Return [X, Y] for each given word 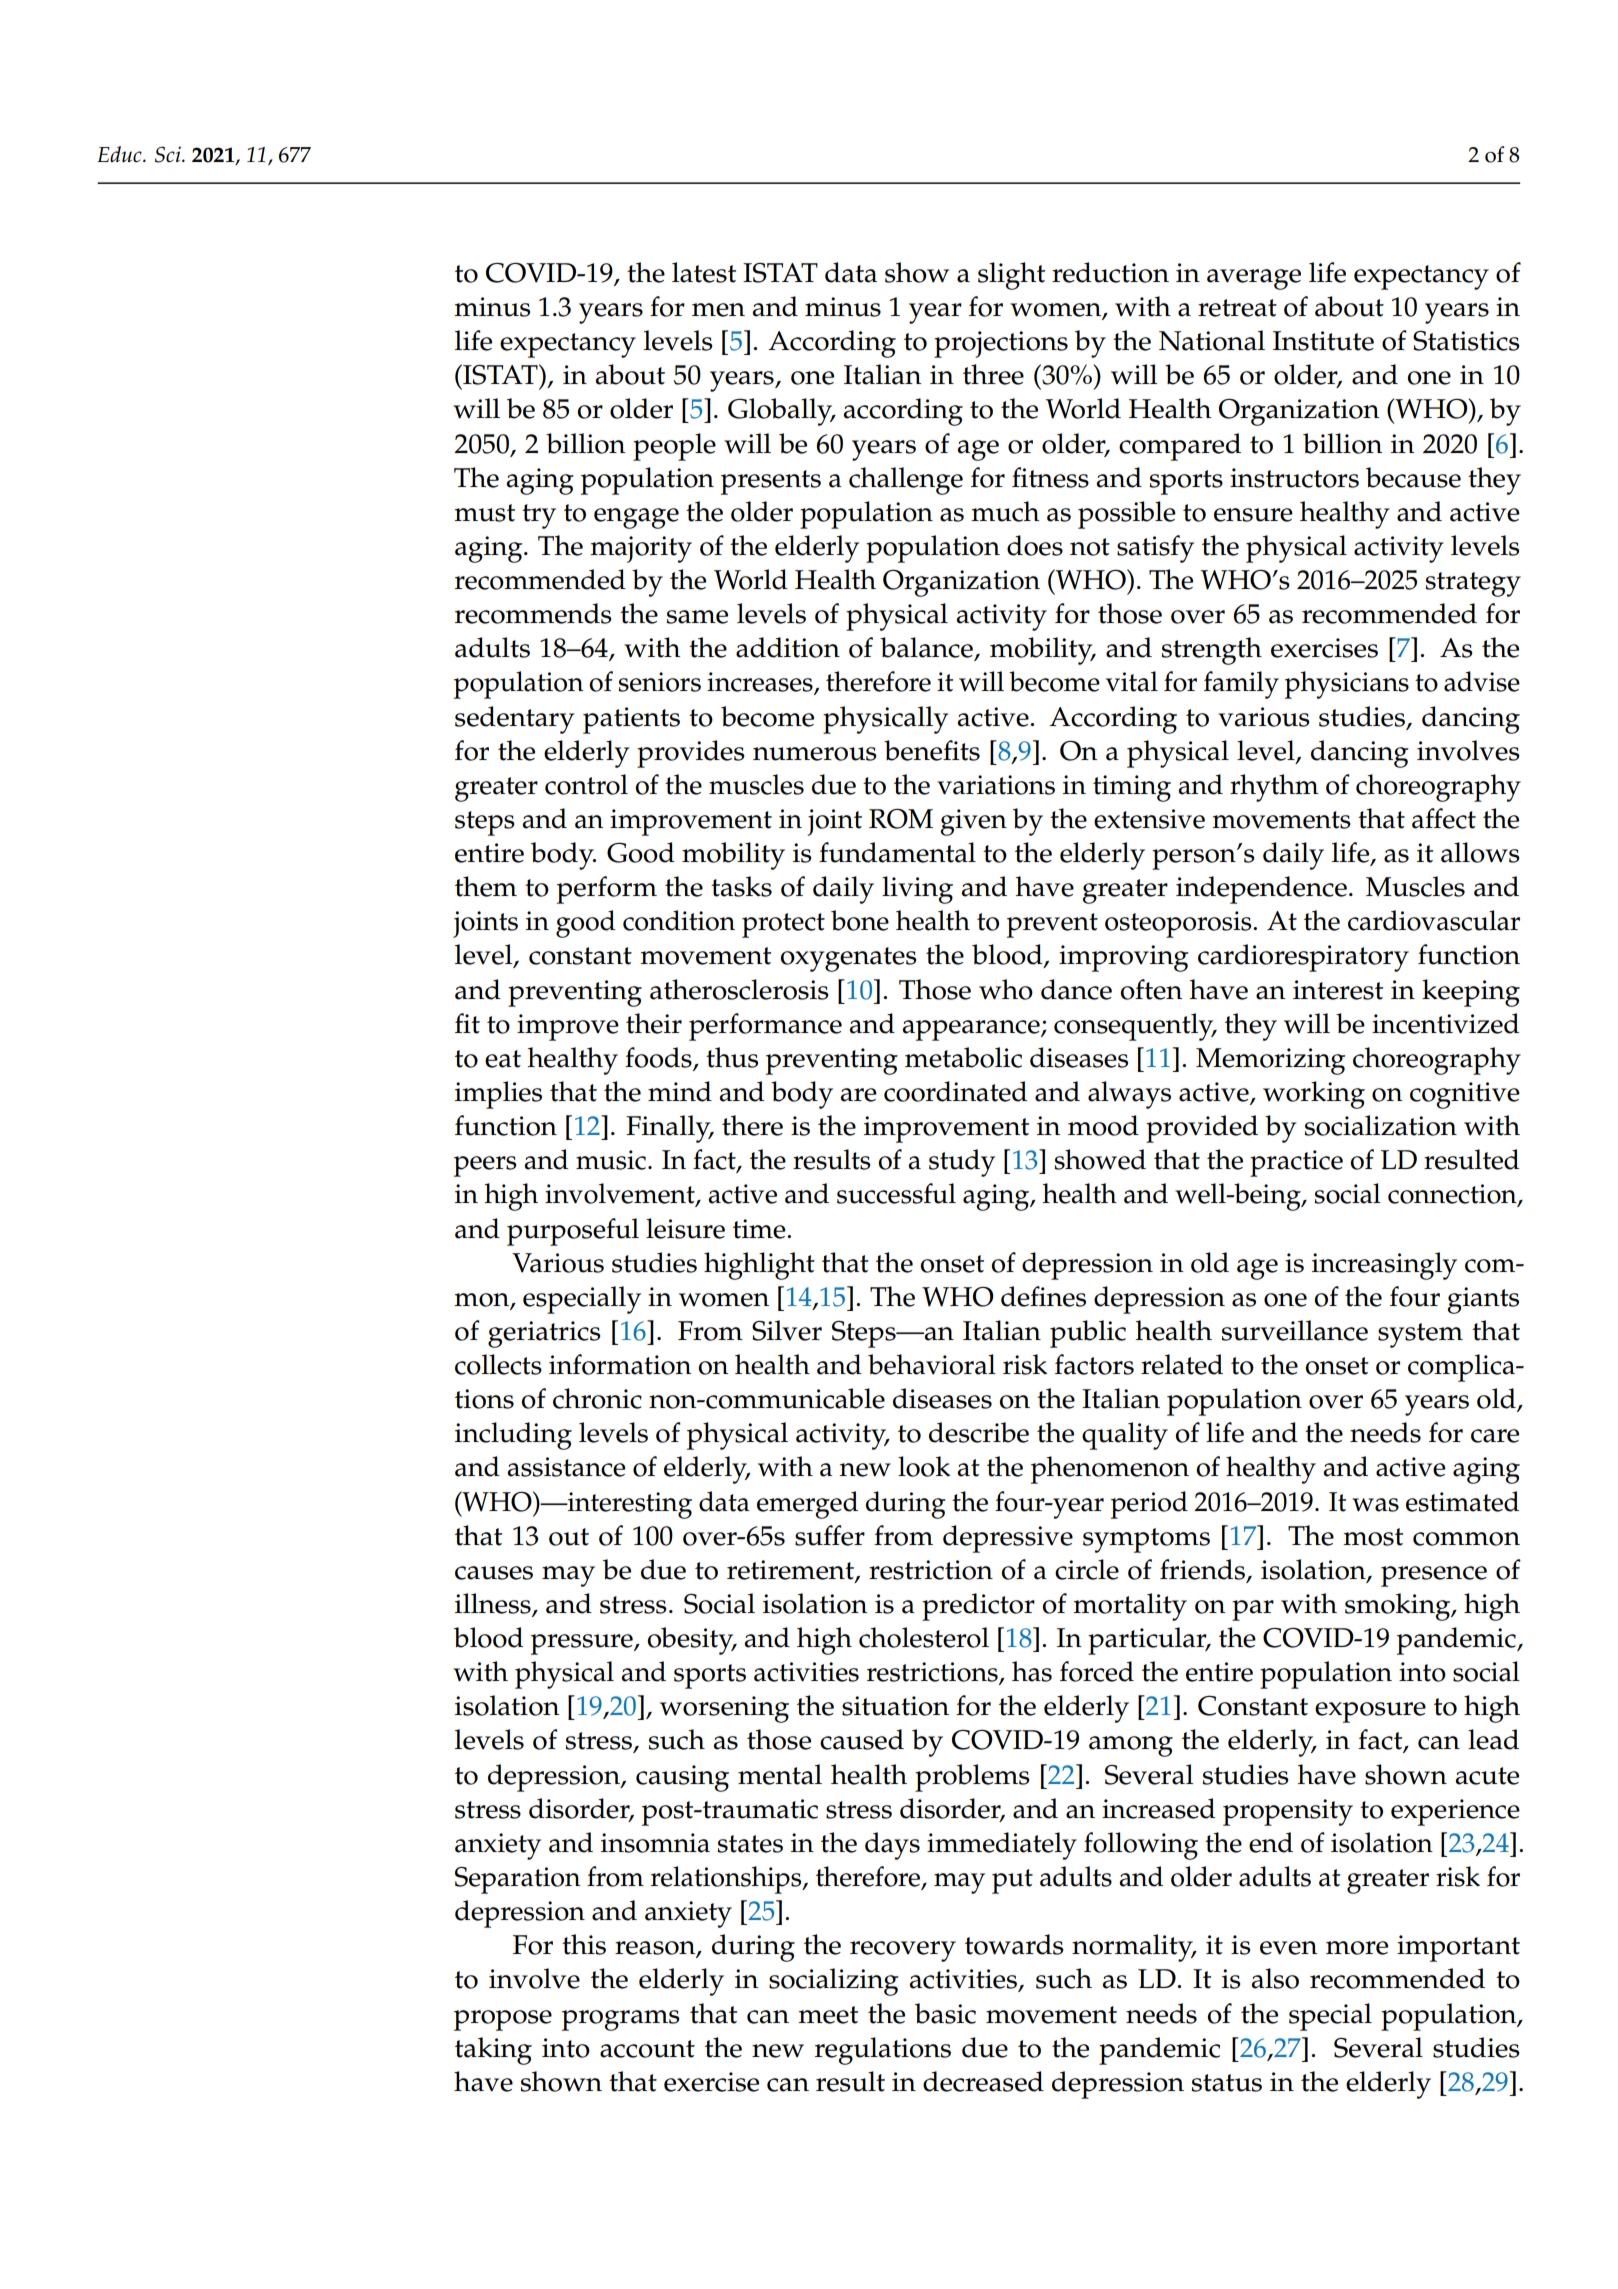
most [1373, 1537]
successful [896, 1193]
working [1314, 1095]
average [1254, 279]
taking [493, 2051]
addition [788, 647]
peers [485, 1166]
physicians [1347, 685]
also [1275, 1978]
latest [704, 272]
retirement [791, 1571]
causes [494, 1573]
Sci [169, 154]
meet [828, 2015]
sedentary [514, 720]
